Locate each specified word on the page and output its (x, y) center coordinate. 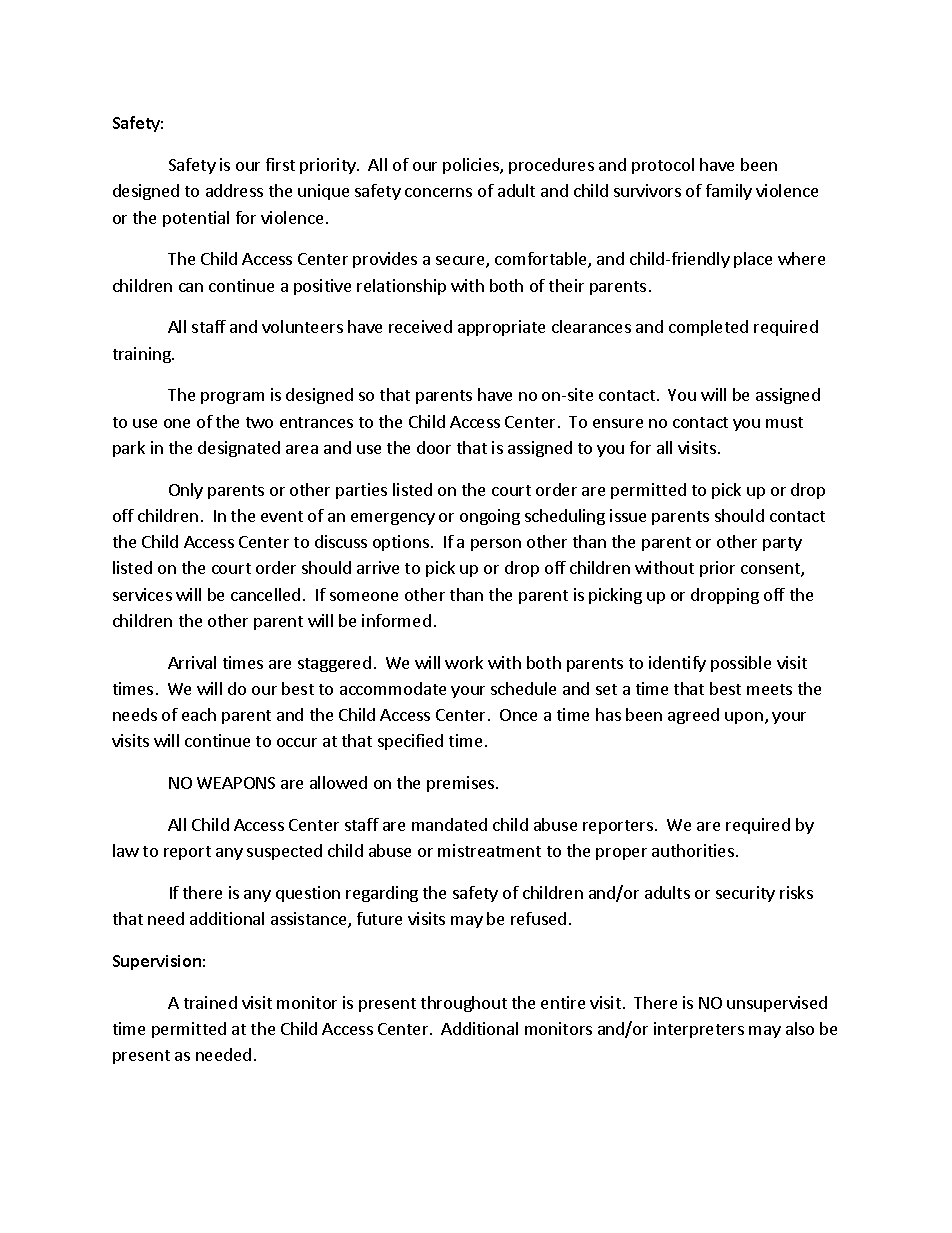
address (234, 190)
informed (396, 620)
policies (472, 166)
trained (210, 1002)
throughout (464, 1004)
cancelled (265, 594)
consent (771, 570)
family (729, 192)
